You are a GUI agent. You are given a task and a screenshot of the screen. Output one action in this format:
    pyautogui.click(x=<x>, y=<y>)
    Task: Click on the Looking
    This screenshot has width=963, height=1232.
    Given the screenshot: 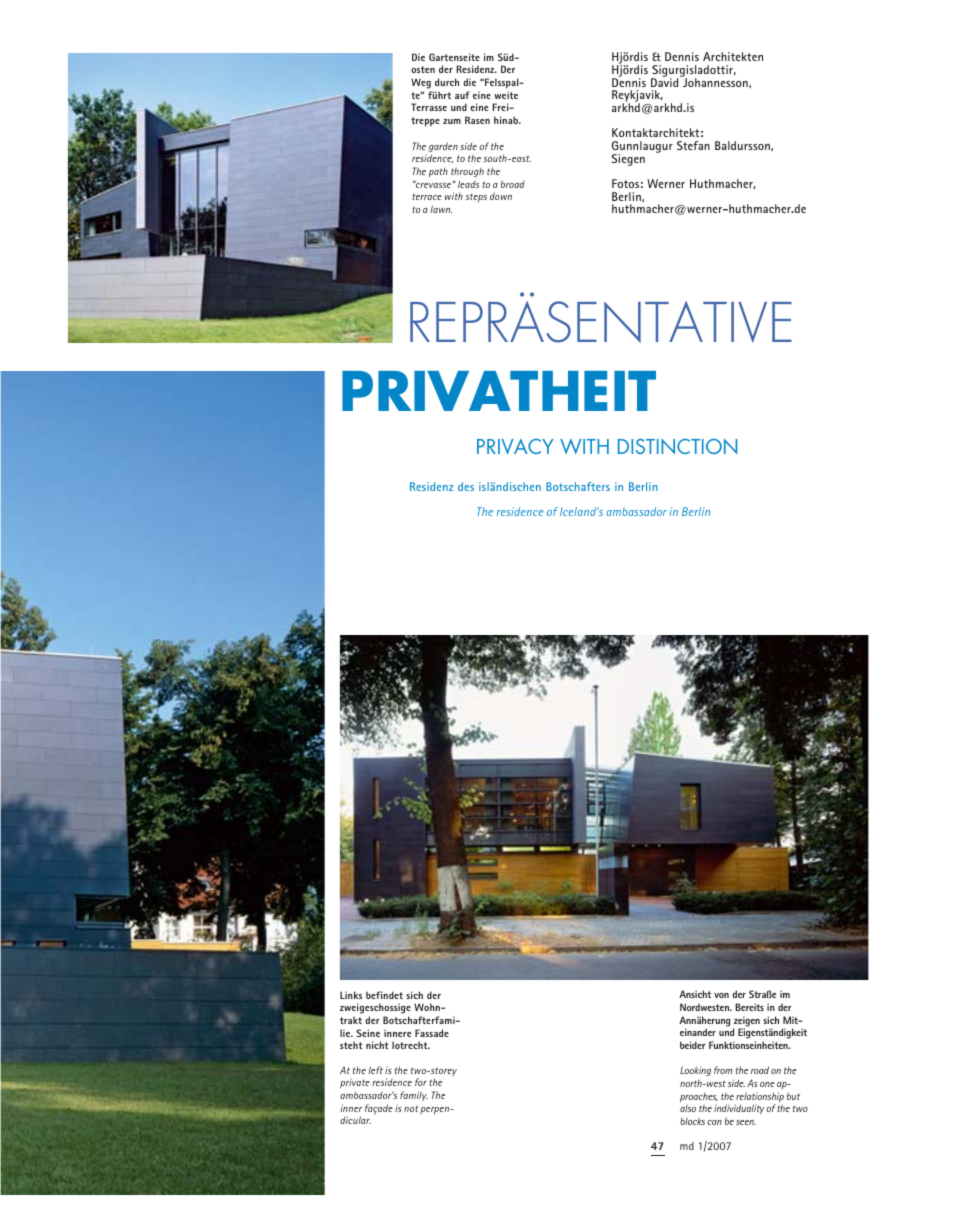 What is the action you would take?
    pyautogui.click(x=695, y=1071)
